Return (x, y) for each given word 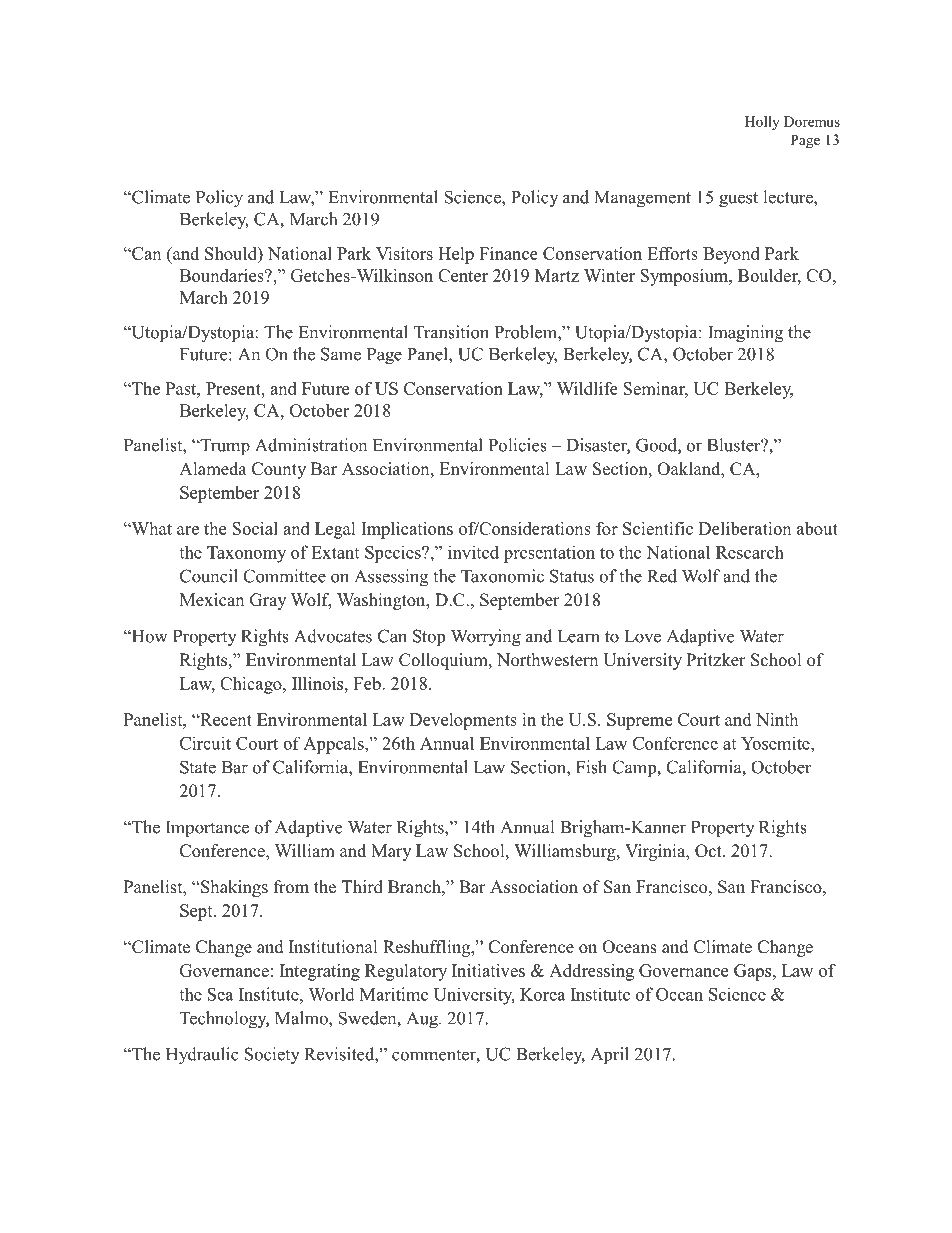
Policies (518, 445)
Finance (508, 253)
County (279, 470)
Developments (463, 721)
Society (272, 1056)
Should (232, 253)
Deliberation (745, 528)
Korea (543, 994)
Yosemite (776, 743)
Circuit (205, 743)
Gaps (754, 972)
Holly (762, 123)
